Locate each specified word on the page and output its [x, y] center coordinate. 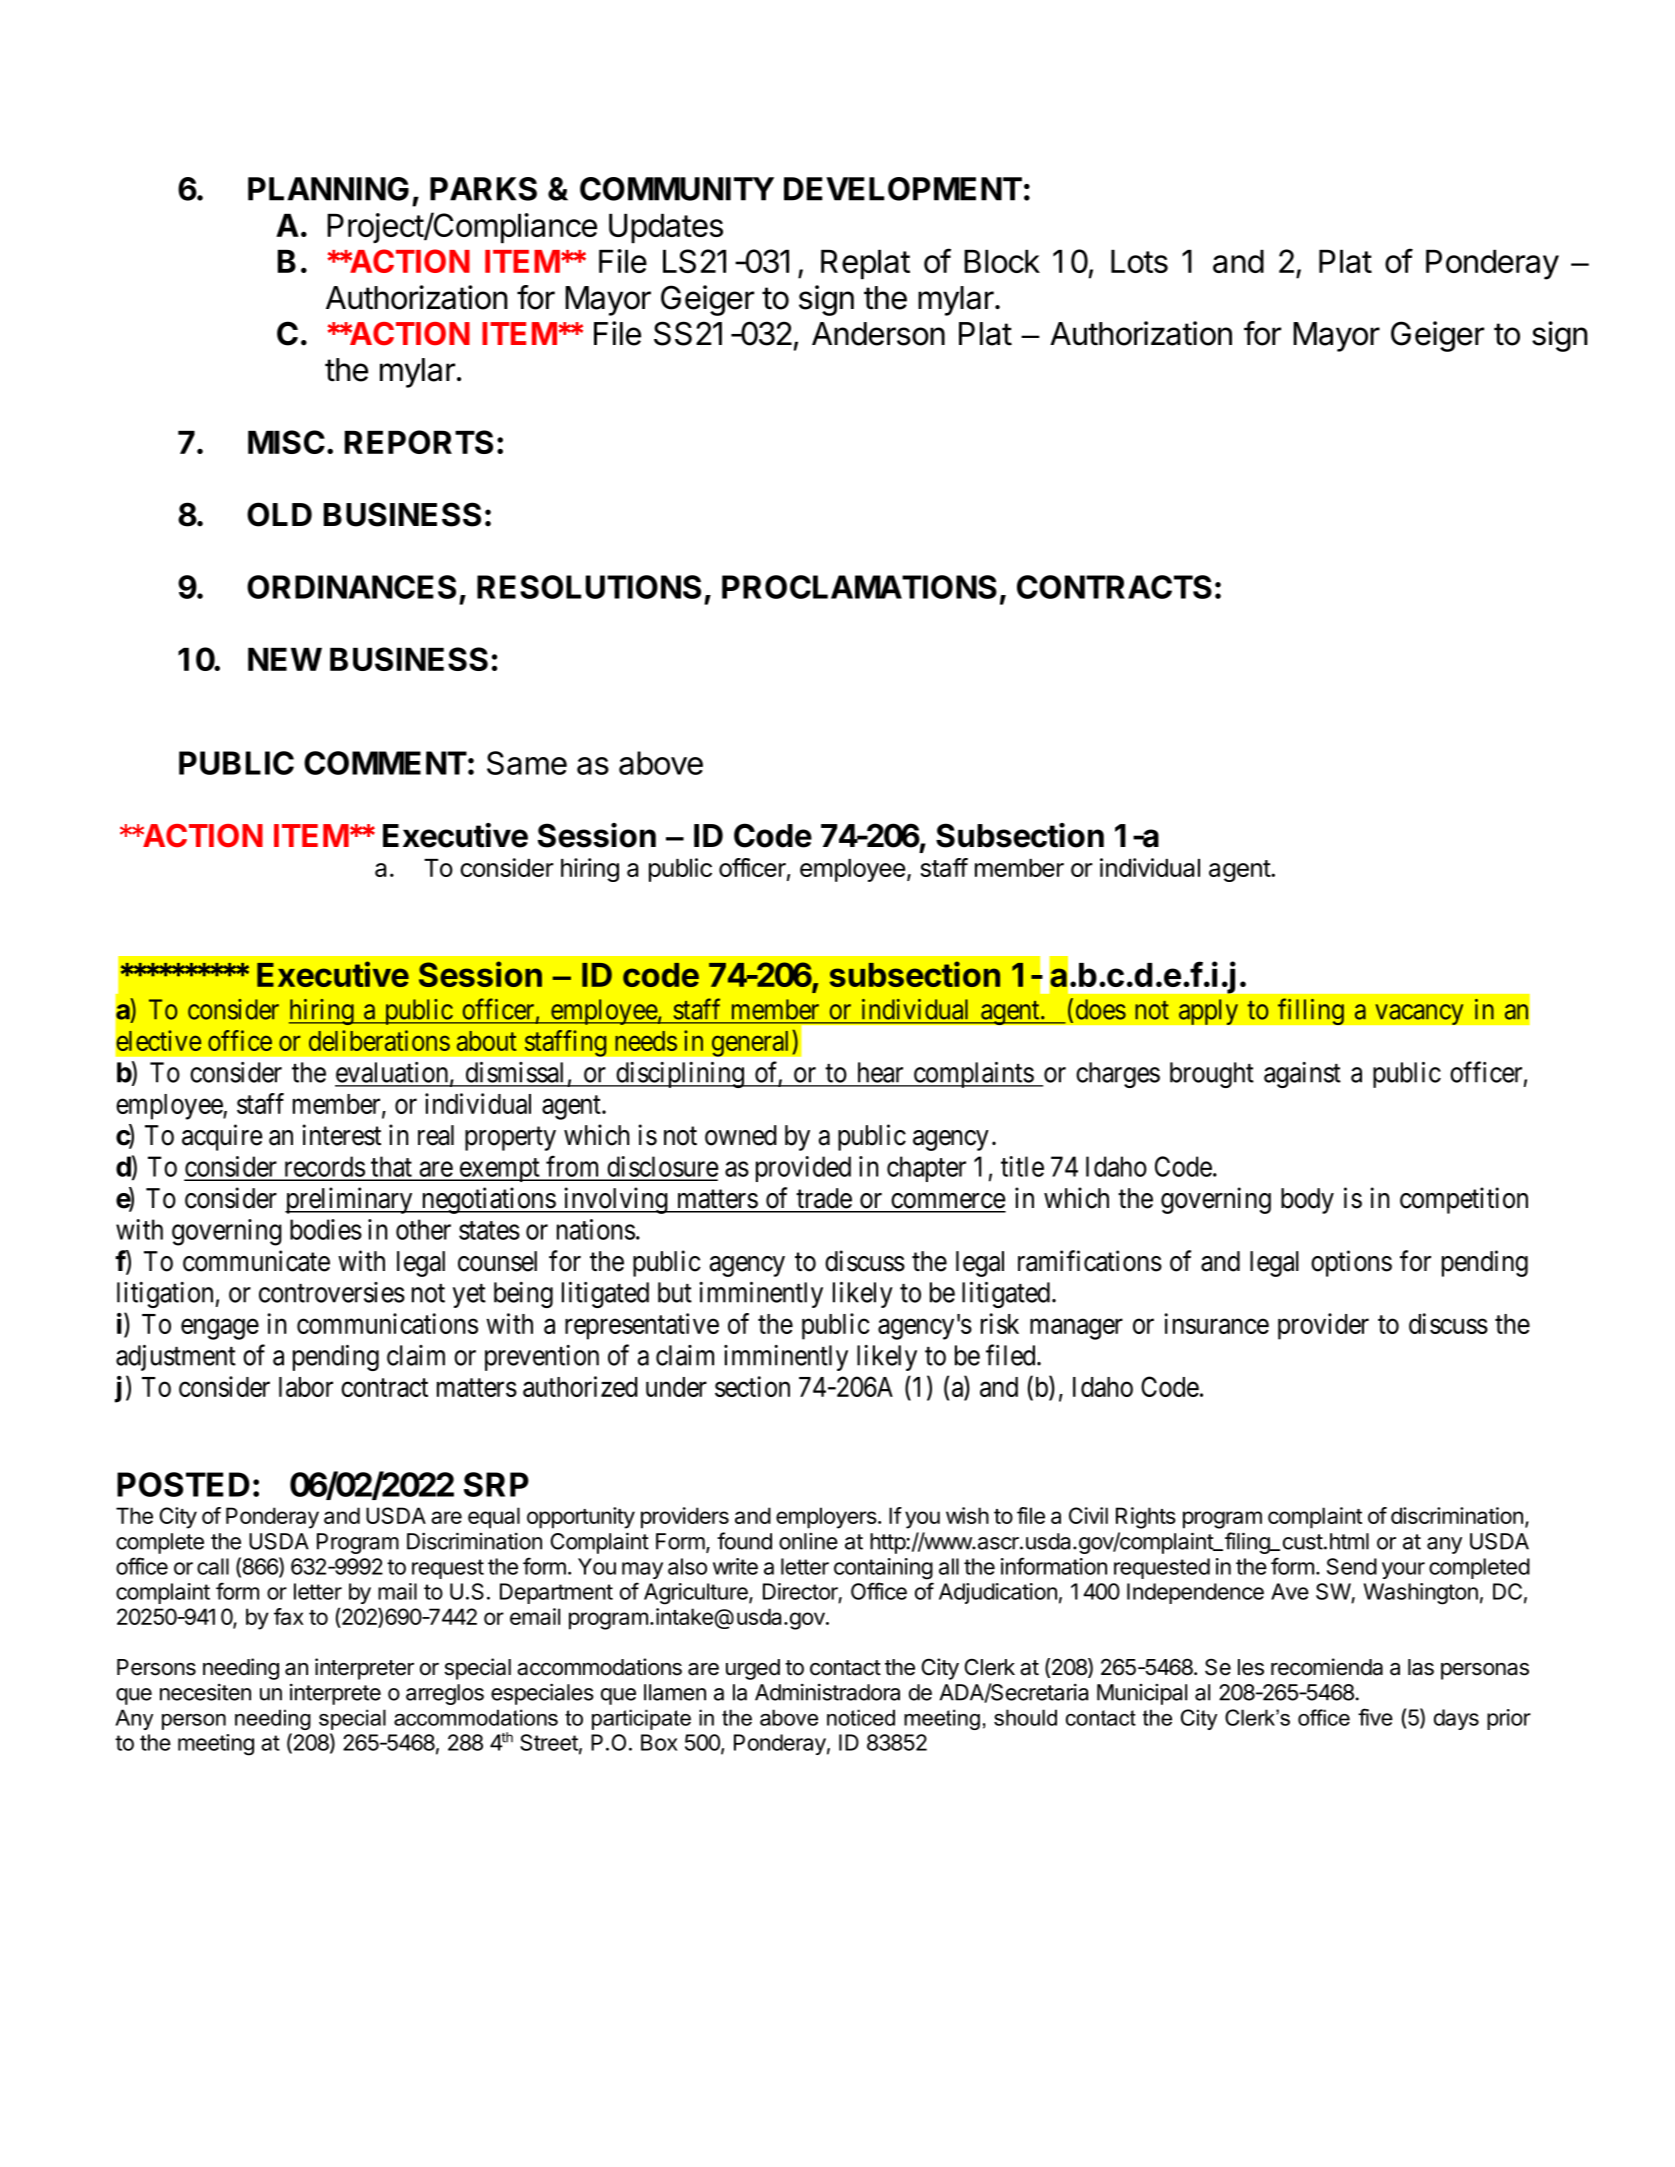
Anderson [878, 334]
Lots [1139, 261]
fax [289, 1616]
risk [1000, 1323]
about [486, 1041]
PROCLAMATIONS [859, 587]
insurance [1216, 1323]
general [752, 1043]
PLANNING [328, 189]
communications [387, 1323]
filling [1311, 1011]
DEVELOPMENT [903, 189]
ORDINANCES [351, 587]
